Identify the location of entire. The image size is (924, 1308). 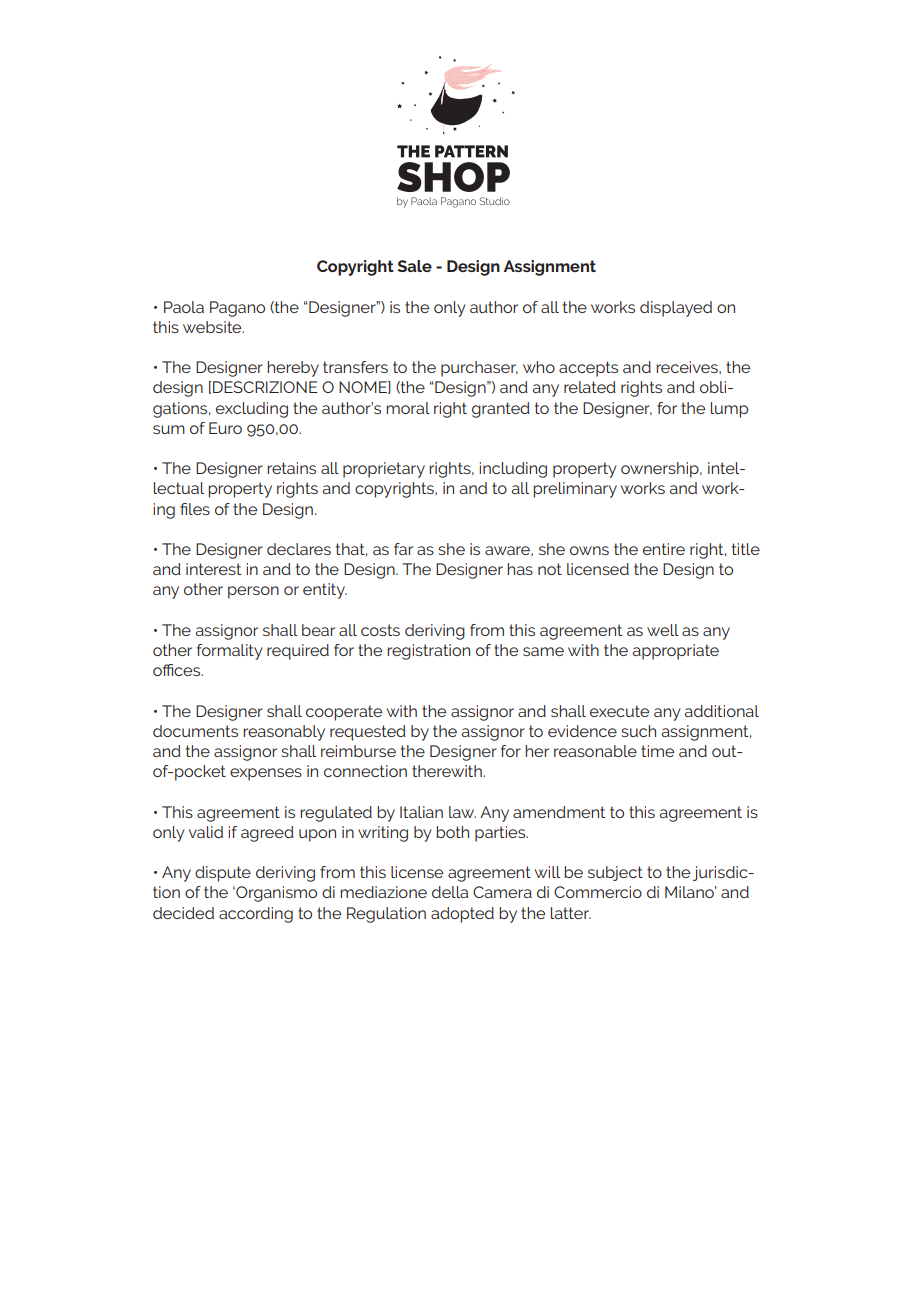
(664, 549).
